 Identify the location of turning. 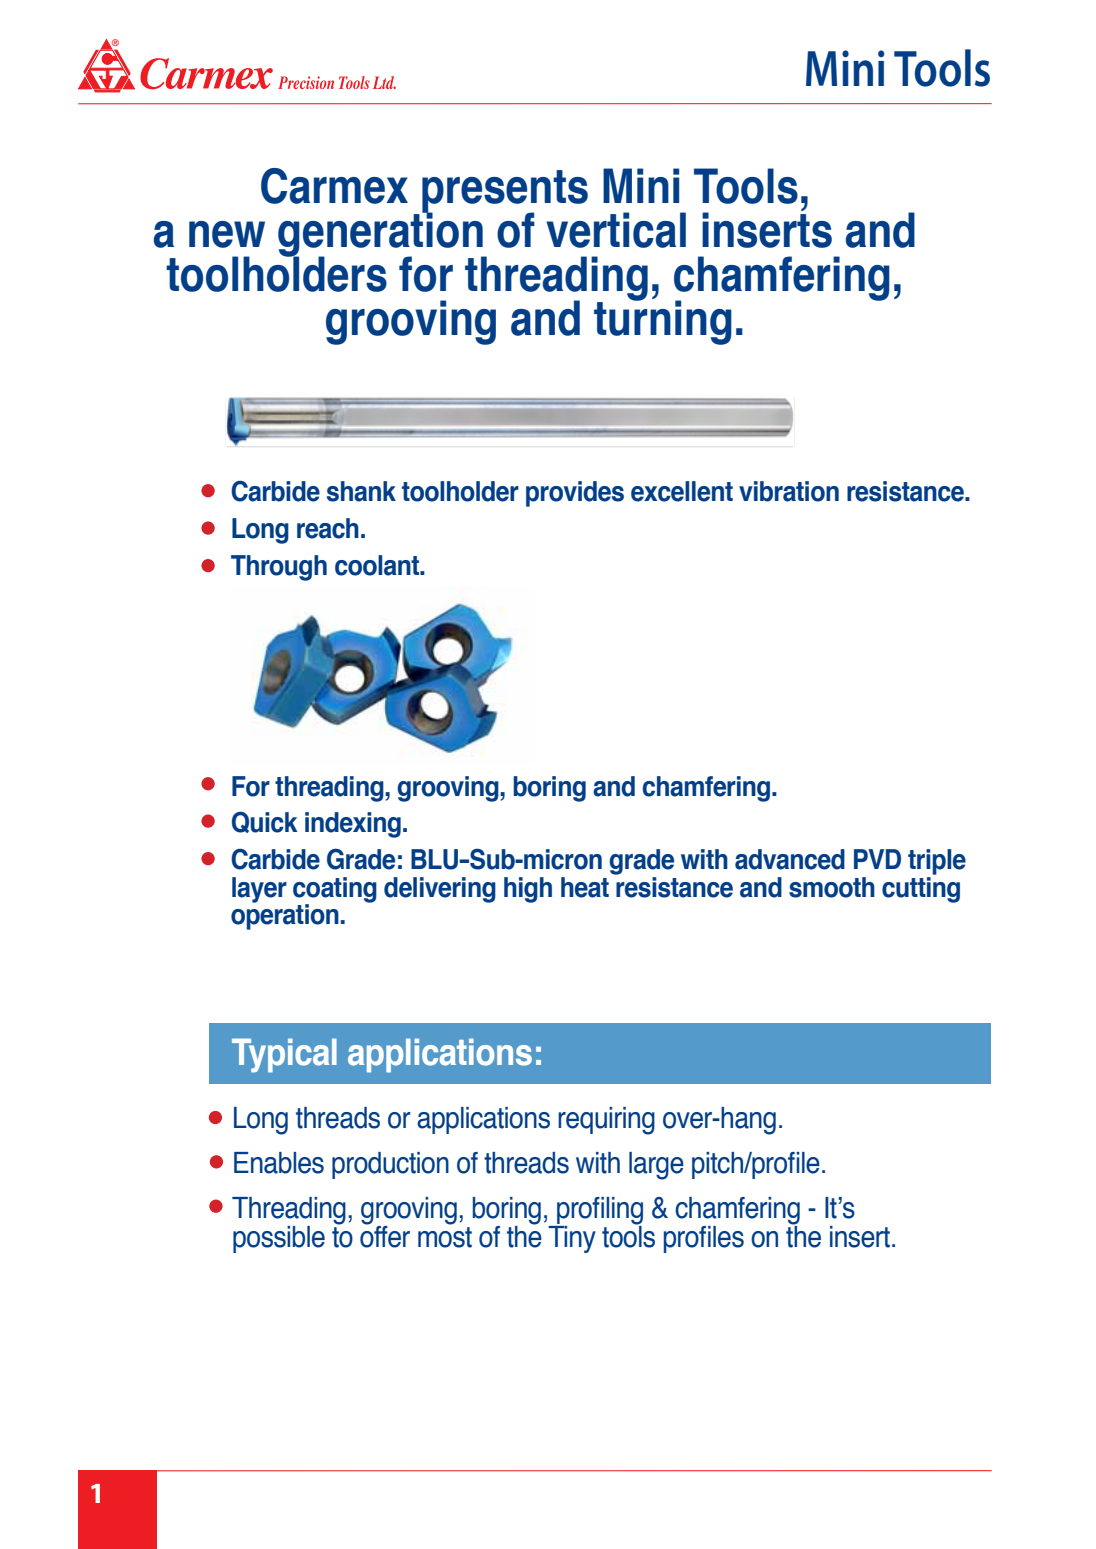
(663, 321).
